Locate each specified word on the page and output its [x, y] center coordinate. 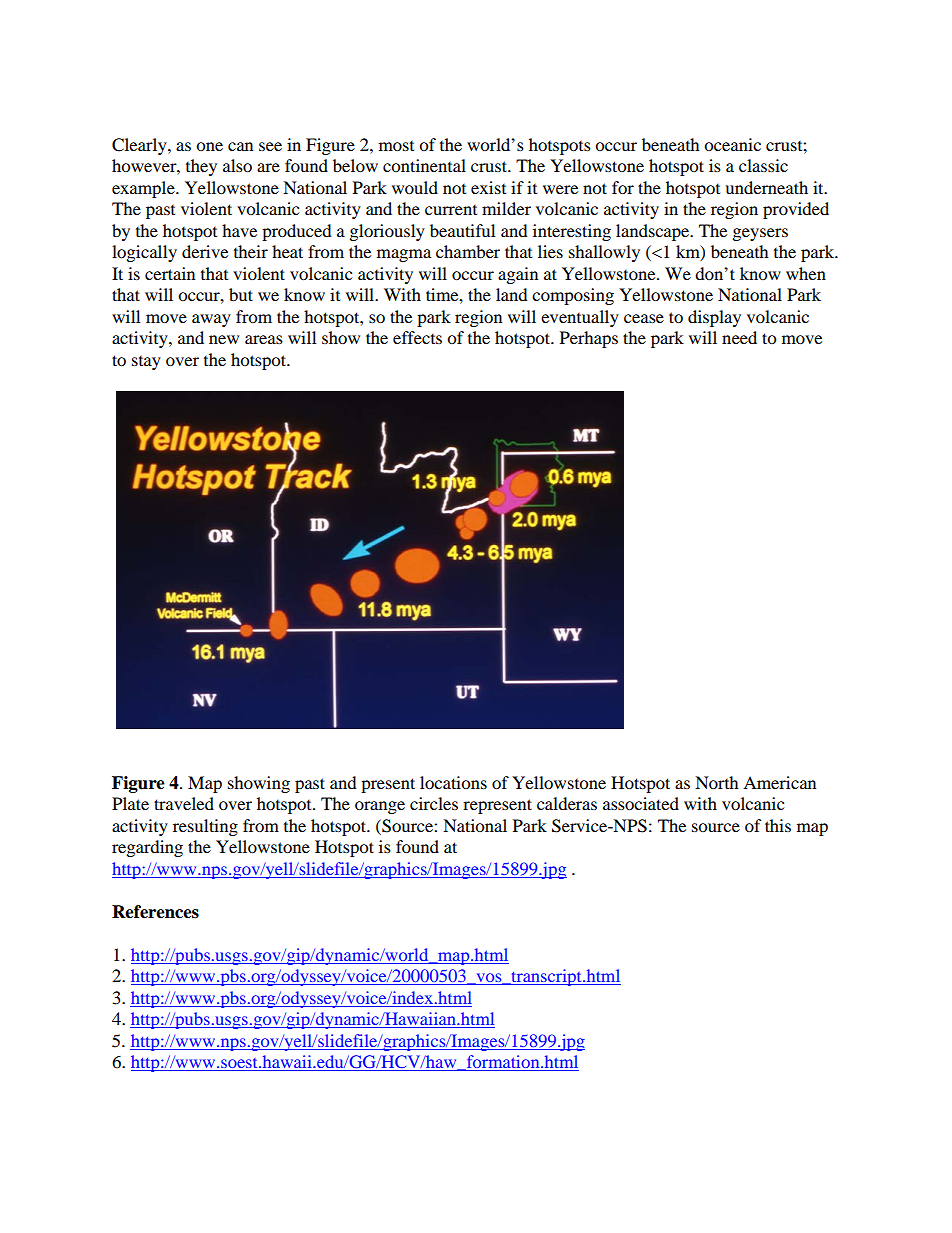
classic [763, 165]
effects [417, 337]
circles [434, 803]
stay [146, 363]
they [201, 167]
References [155, 912]
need [739, 337]
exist [488, 187]
